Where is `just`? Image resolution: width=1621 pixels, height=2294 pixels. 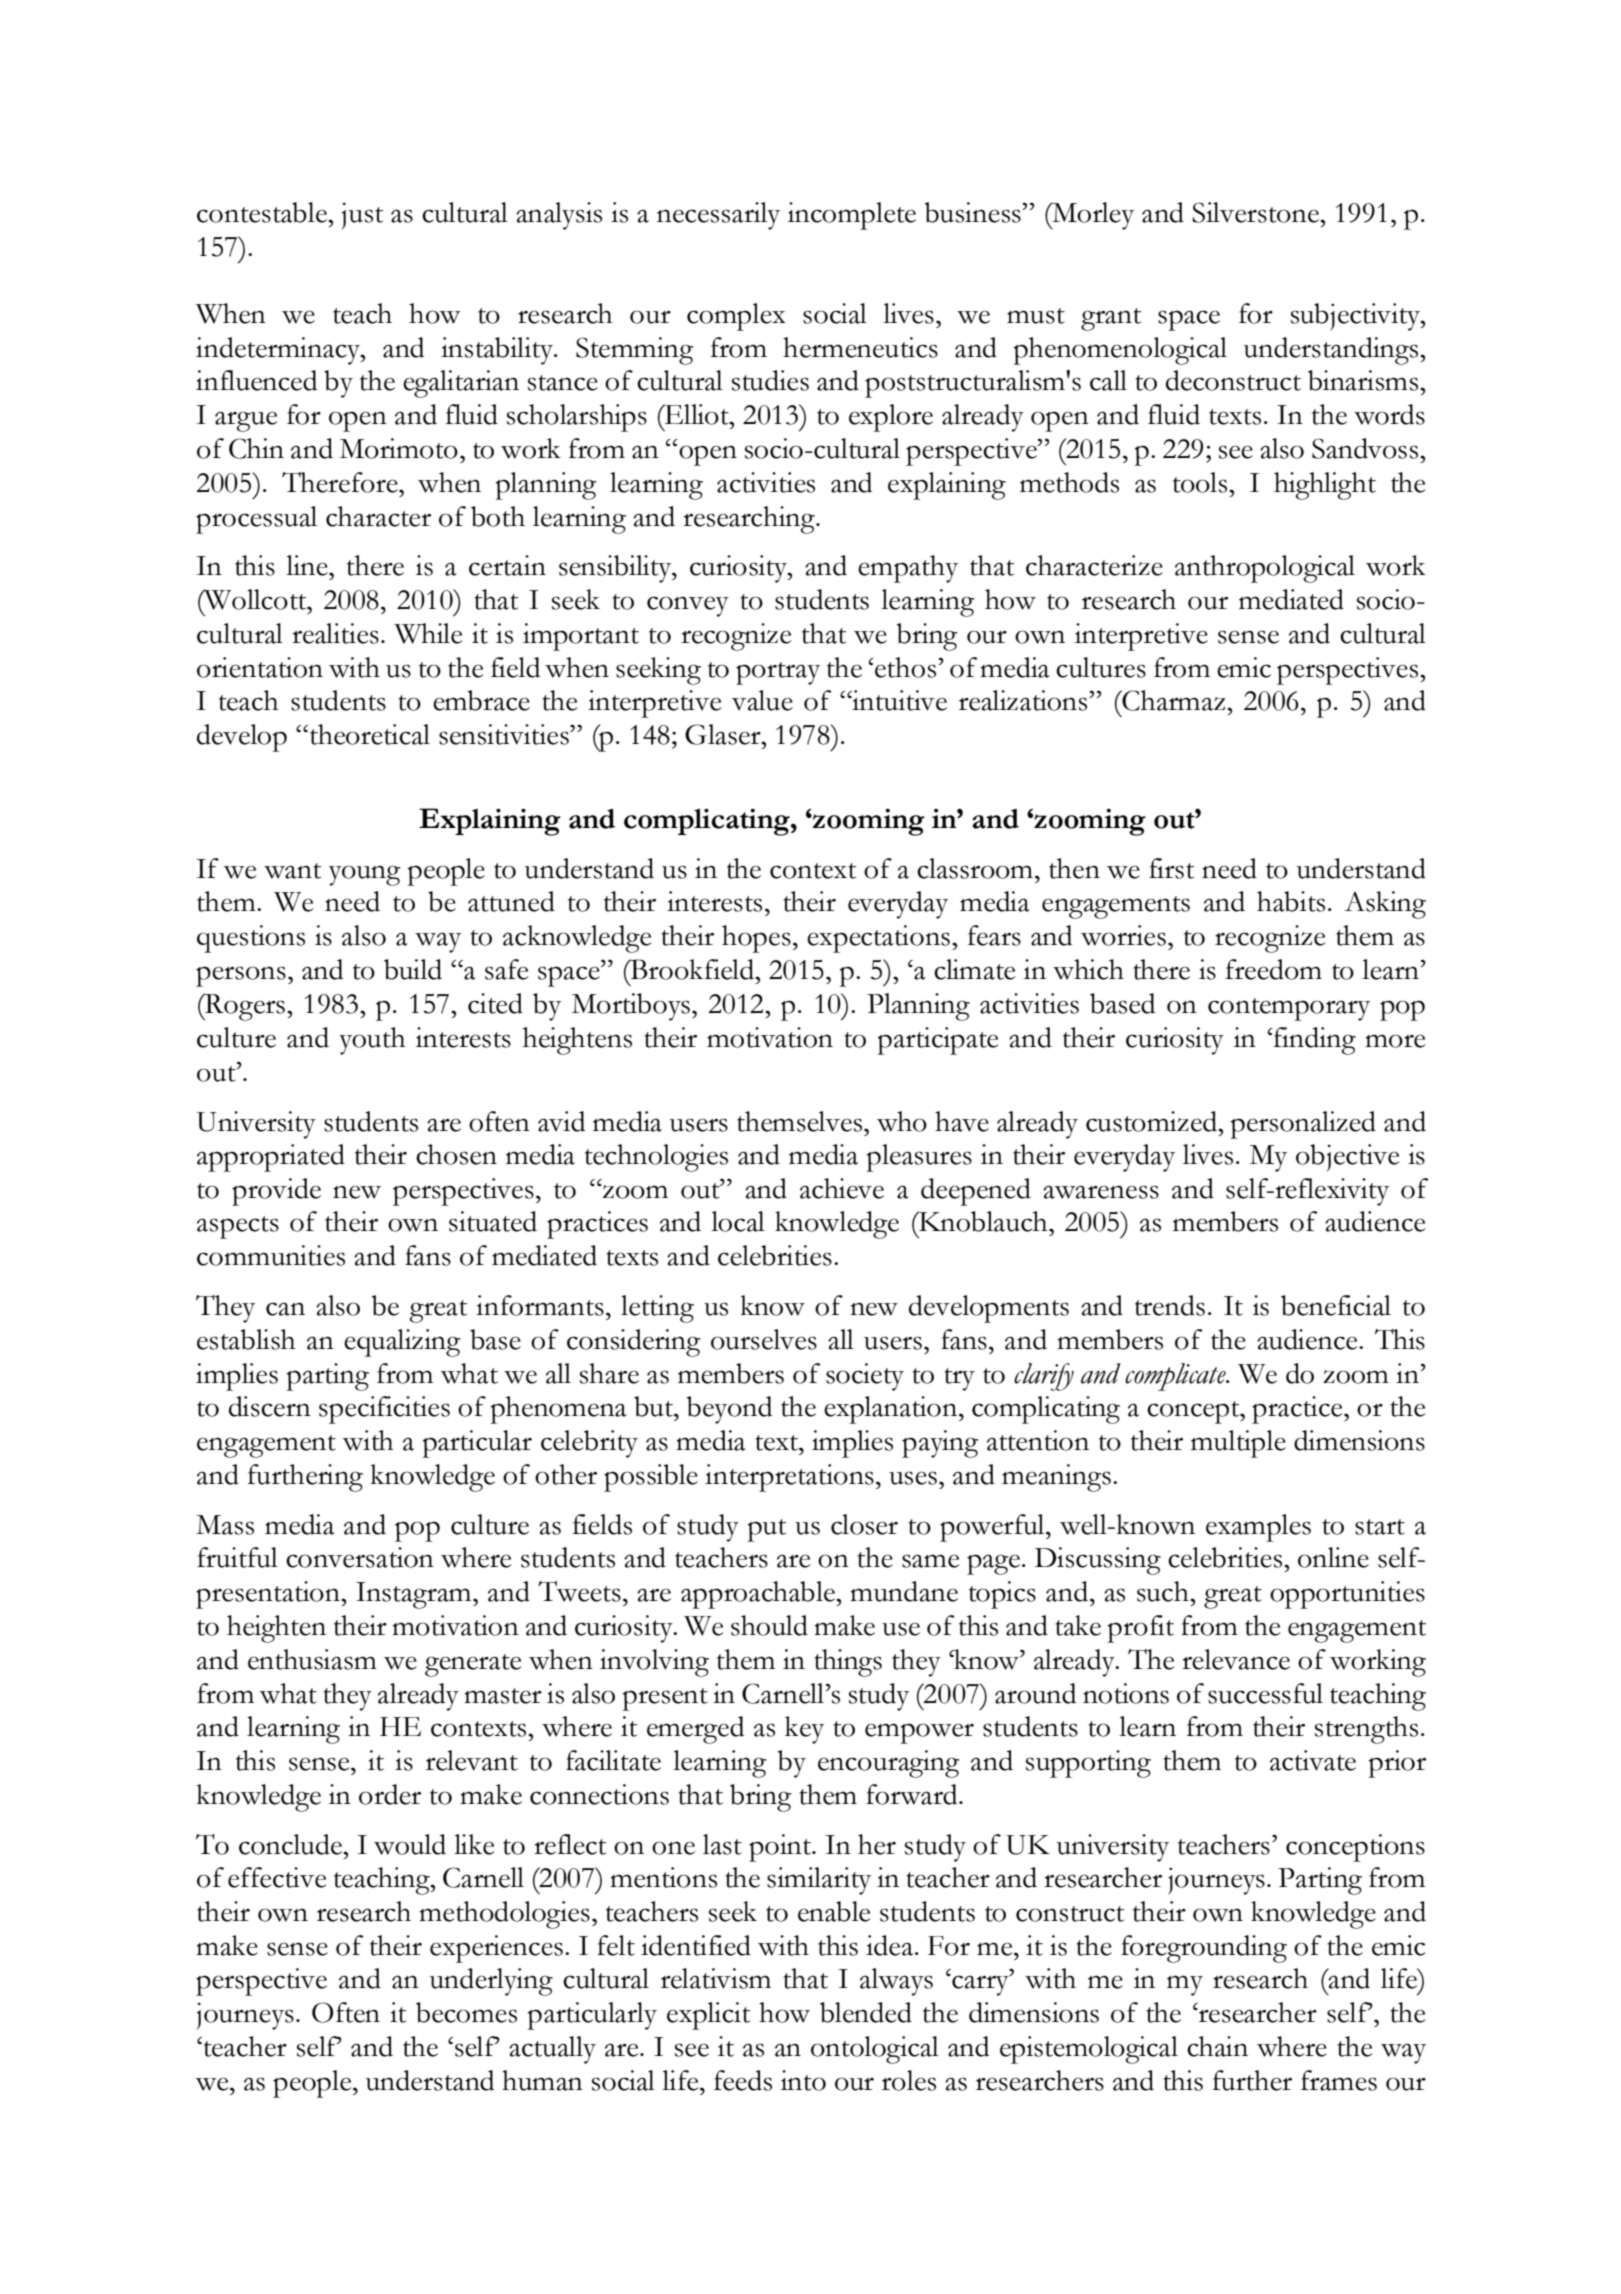 just is located at coordinates (362, 216).
